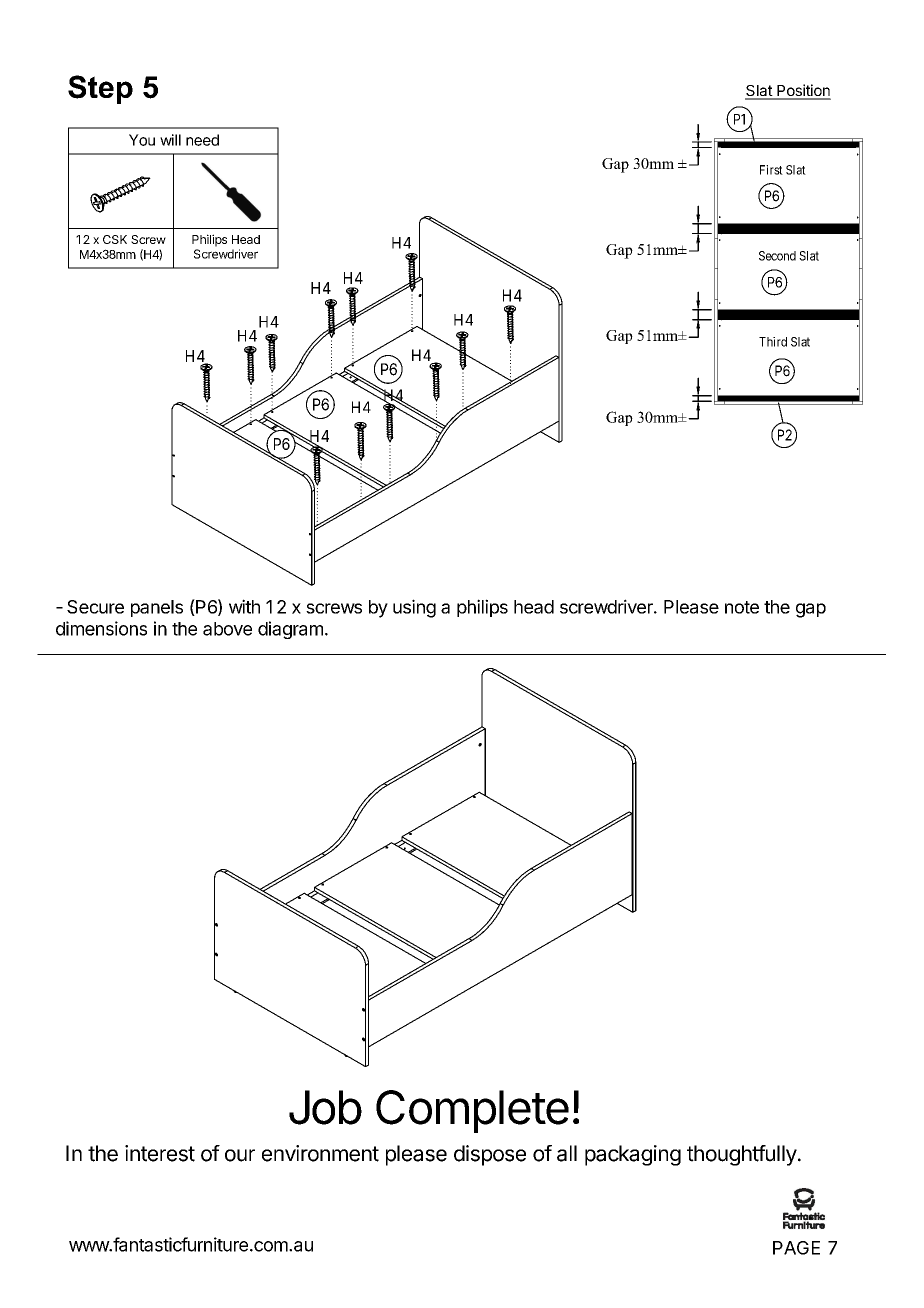  I want to click on need, so click(202, 140).
